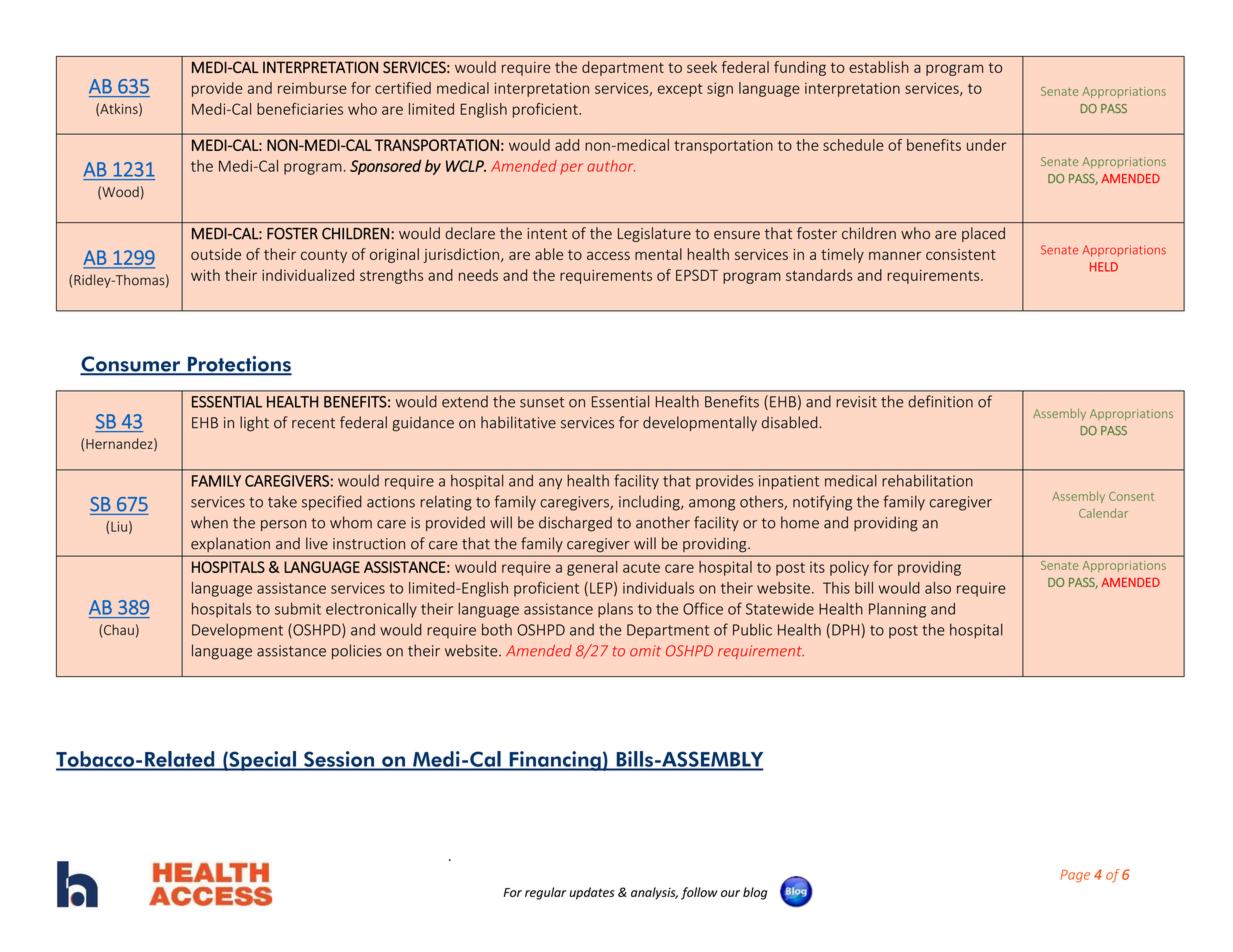 This screenshot has height=952, width=1233. What do you see at coordinates (282, 501) in the screenshot?
I see `take` at bounding box center [282, 501].
